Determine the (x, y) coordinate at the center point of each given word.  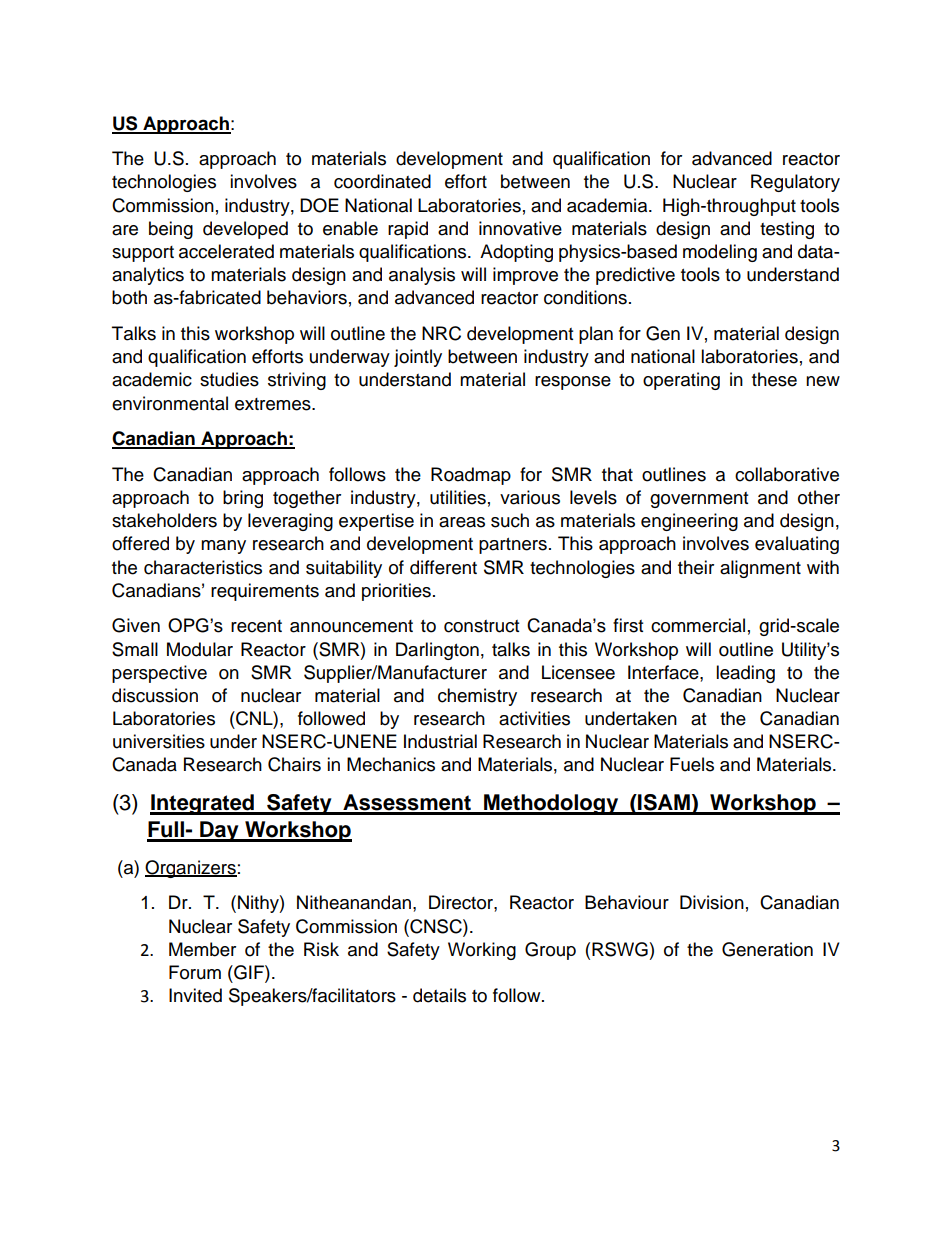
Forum (195, 972)
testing (787, 230)
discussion (155, 695)
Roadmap (471, 476)
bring (243, 499)
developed (245, 230)
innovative (520, 228)
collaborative (787, 474)
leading (745, 674)
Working (482, 951)
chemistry (477, 697)
